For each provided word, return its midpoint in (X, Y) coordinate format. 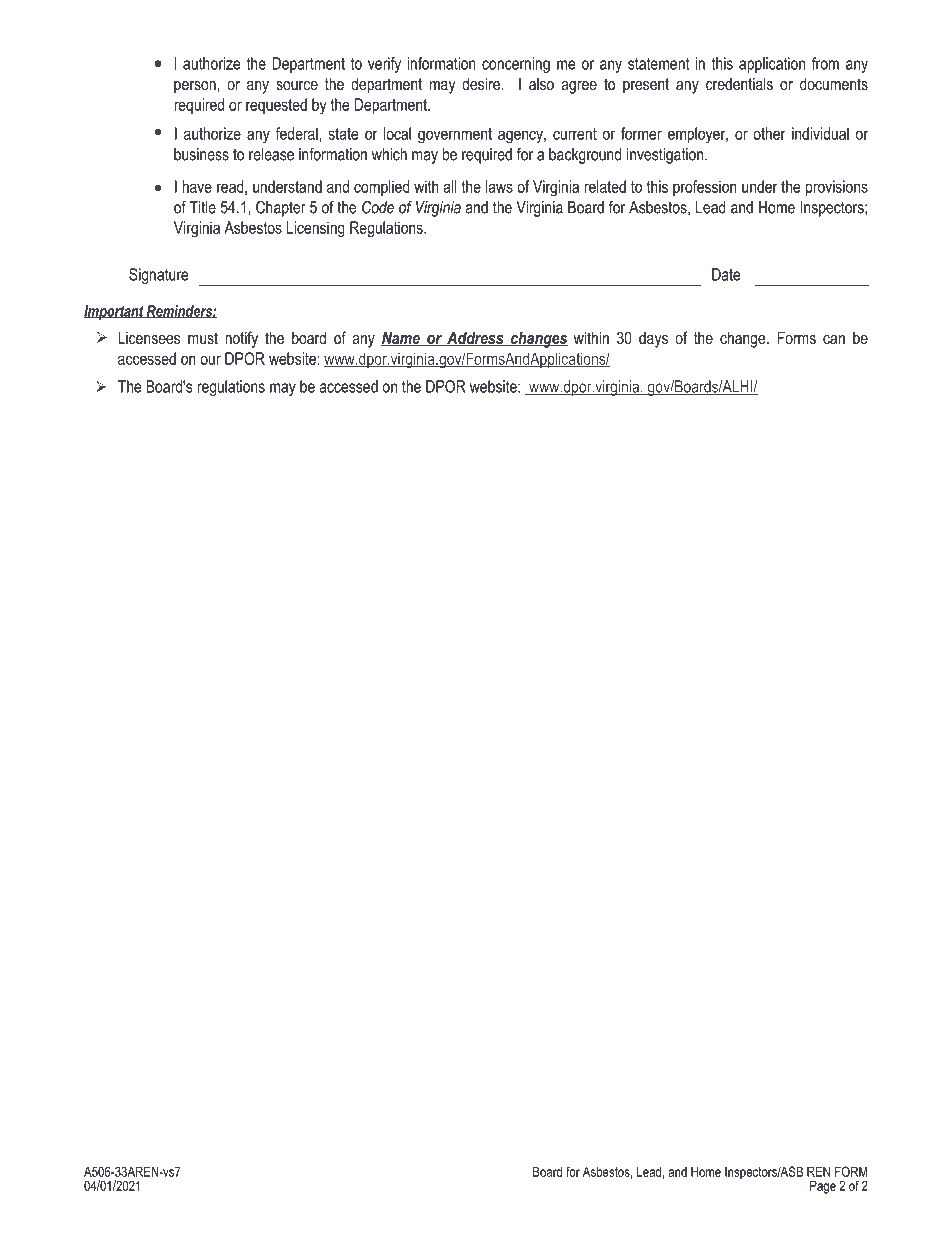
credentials (739, 83)
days (653, 340)
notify (241, 339)
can (834, 339)
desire (482, 83)
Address (475, 338)
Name (401, 338)
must (203, 338)
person (196, 87)
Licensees (149, 337)
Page (823, 1187)
